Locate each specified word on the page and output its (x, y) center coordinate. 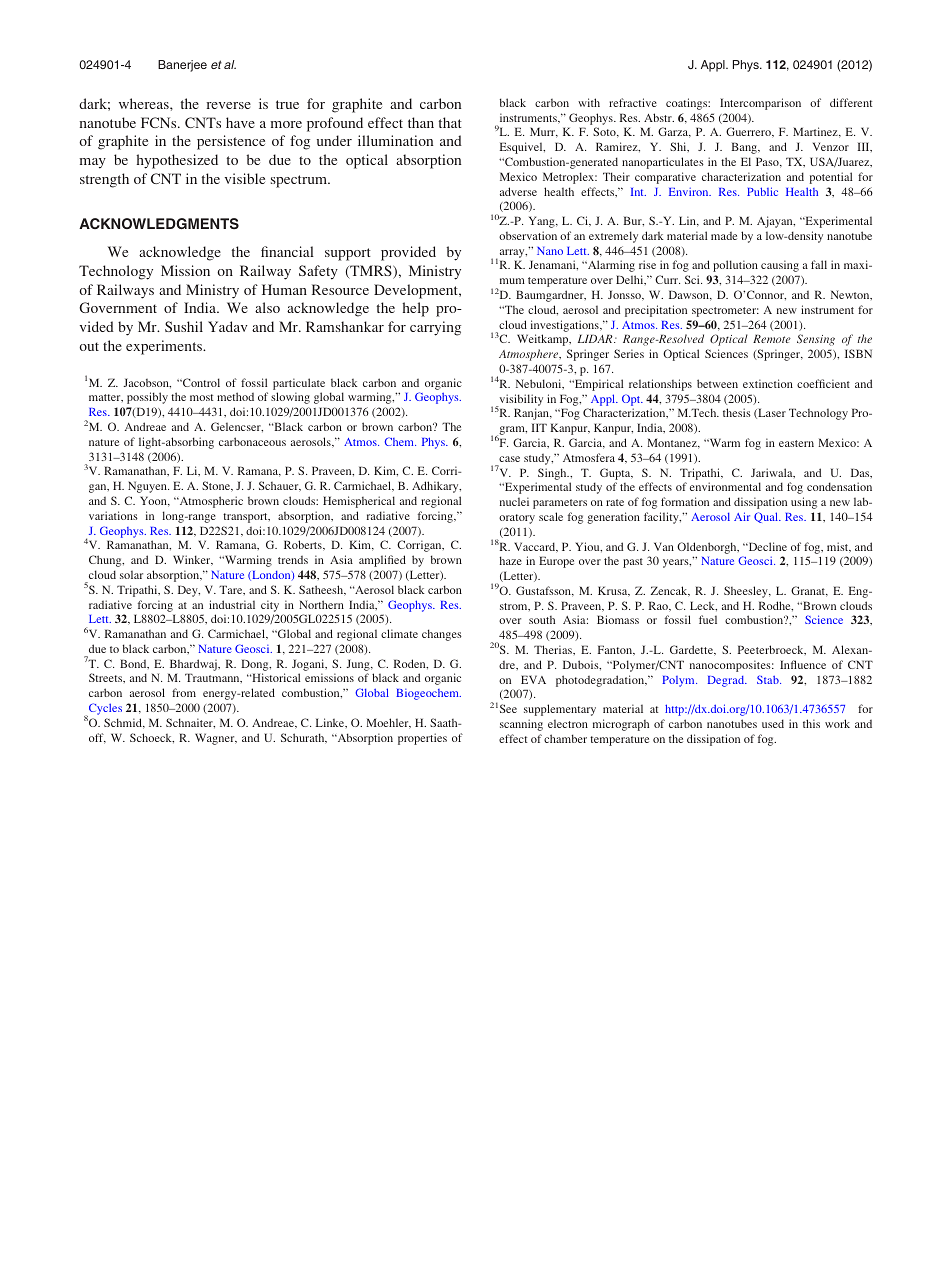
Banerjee (182, 66)
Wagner (216, 739)
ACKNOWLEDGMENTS (159, 224)
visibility (520, 400)
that (450, 122)
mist (839, 547)
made (724, 236)
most (201, 397)
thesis (737, 412)
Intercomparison (760, 104)
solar (131, 574)
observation (528, 235)
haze (511, 560)
